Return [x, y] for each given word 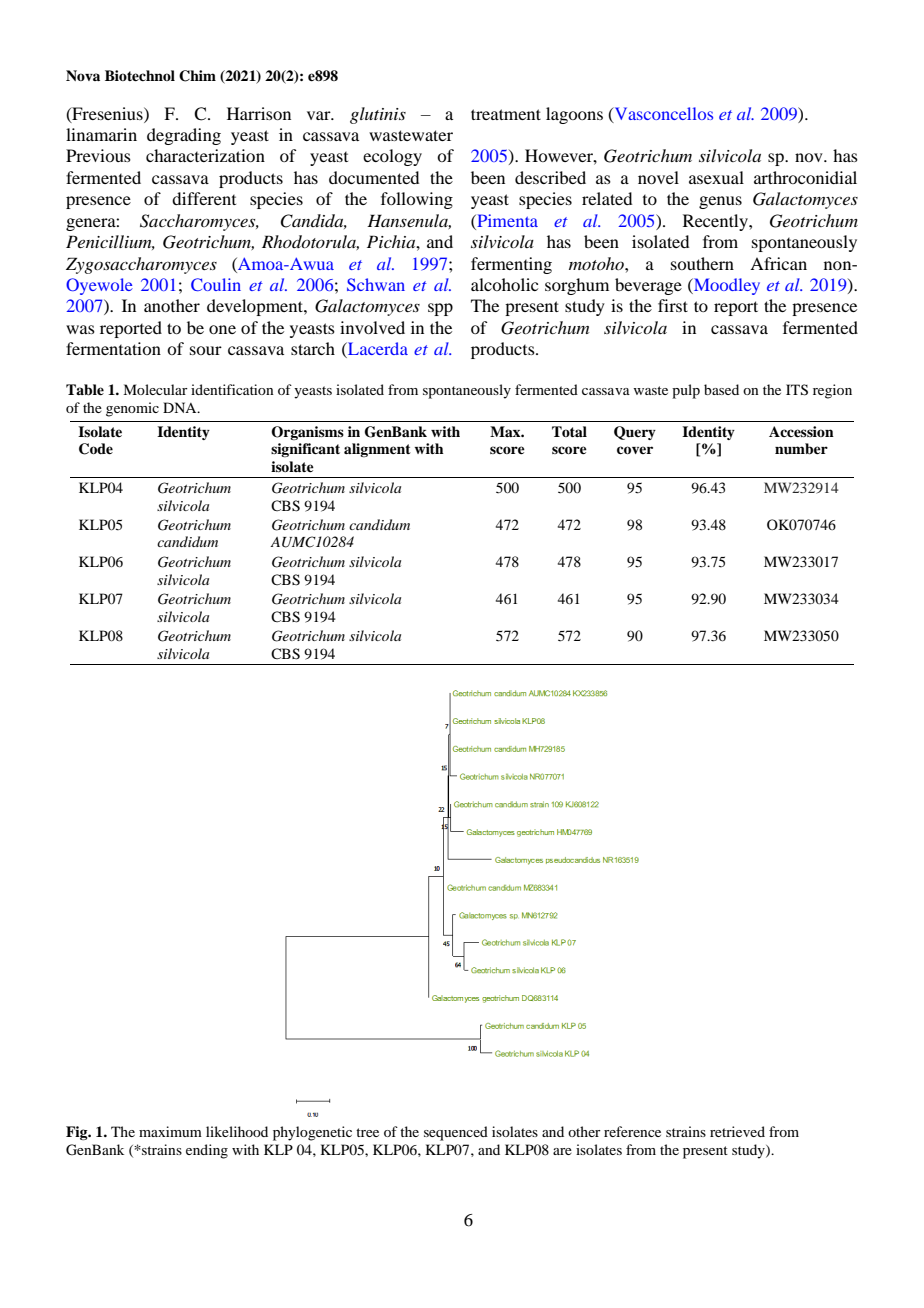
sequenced [456, 1133]
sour [206, 350]
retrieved [737, 1131]
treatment [506, 114]
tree [367, 1132]
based [721, 389]
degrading [184, 136]
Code [96, 449]
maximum [170, 1131]
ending [207, 1151]
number [801, 449]
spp [440, 309]
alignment [377, 450]
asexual [716, 177]
